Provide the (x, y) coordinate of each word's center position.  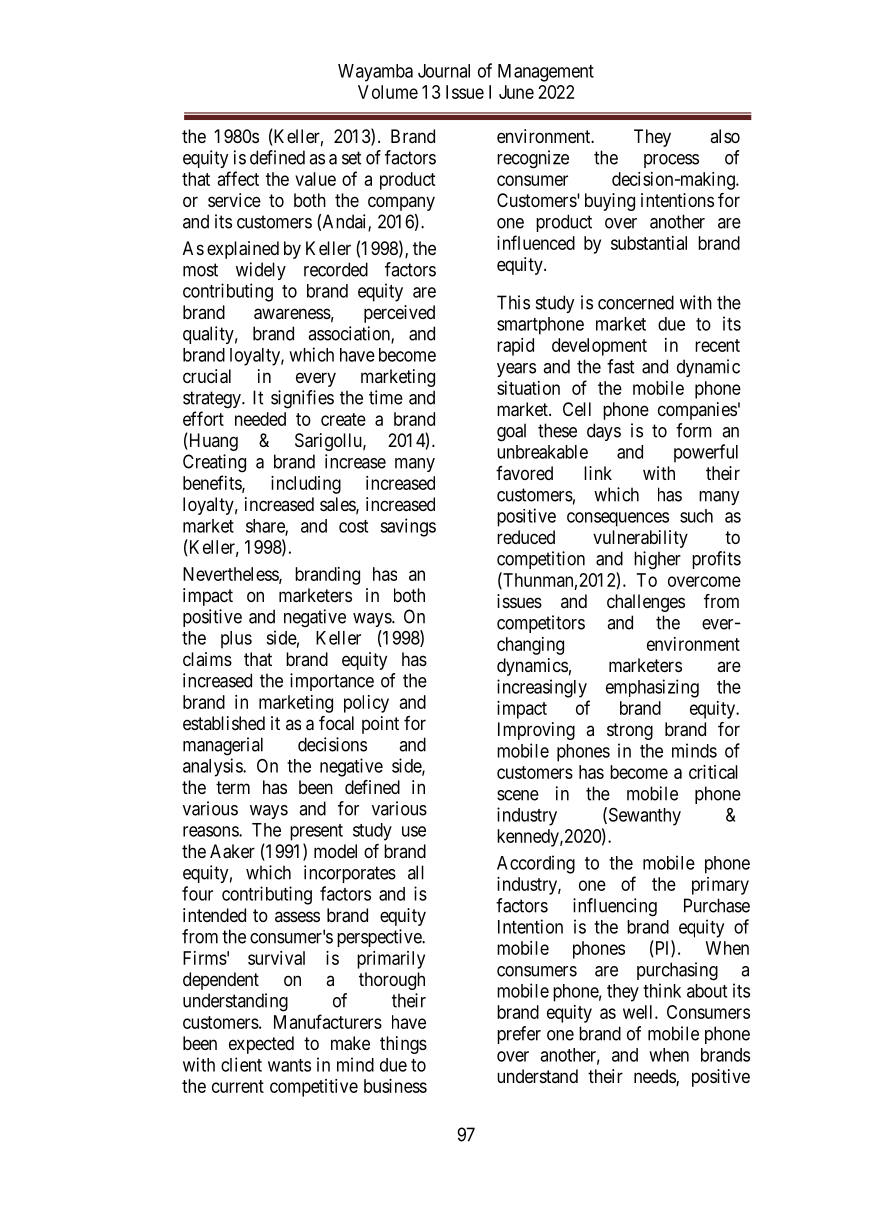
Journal (444, 71)
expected (261, 1045)
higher (657, 560)
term (233, 787)
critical (713, 772)
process (671, 161)
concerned (636, 302)
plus (236, 640)
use (414, 831)
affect (238, 178)
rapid (515, 347)
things (403, 1045)
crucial (207, 376)
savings (408, 527)
